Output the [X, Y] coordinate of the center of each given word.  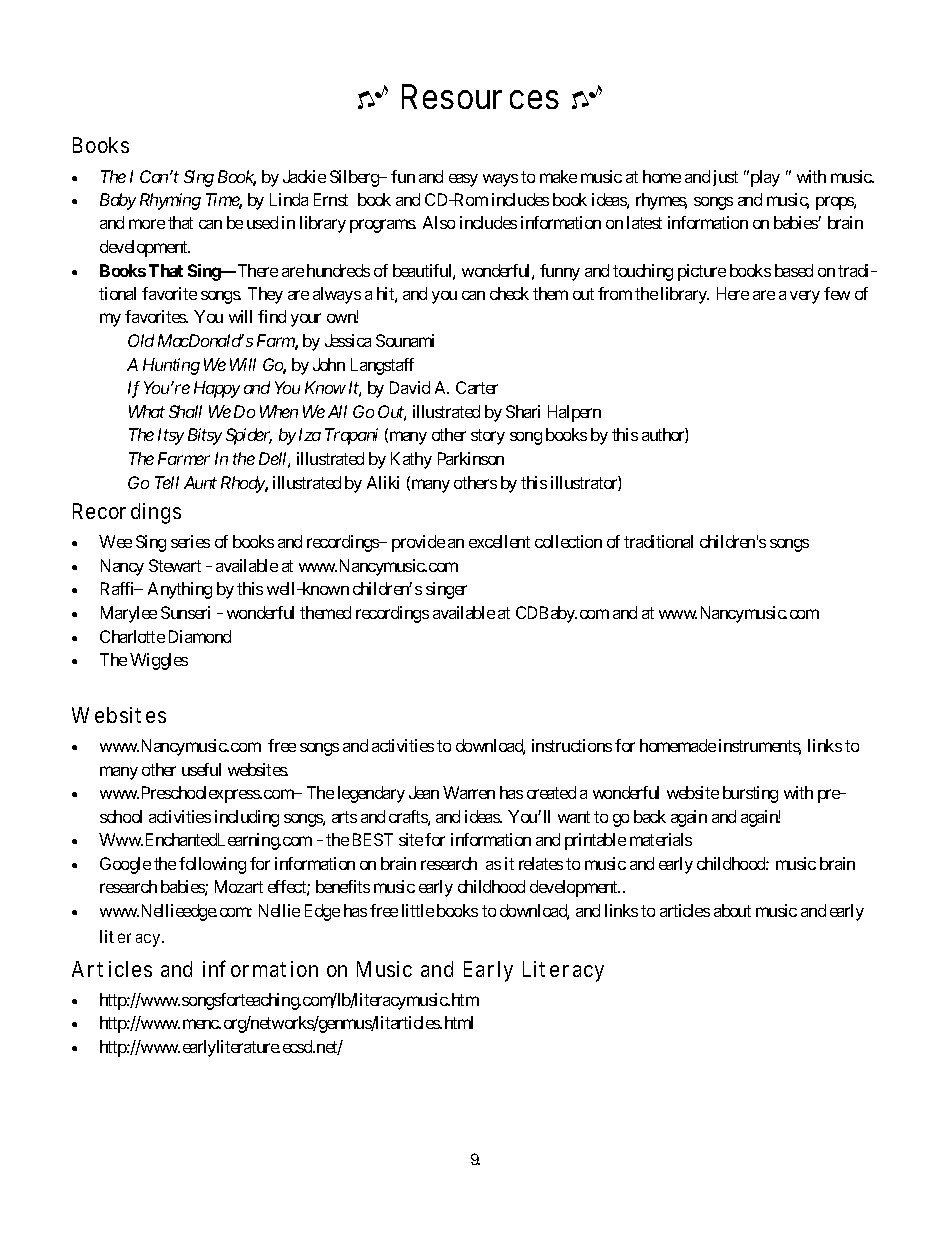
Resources [480, 96]
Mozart [239, 886]
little [418, 910]
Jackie [304, 176]
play [764, 178]
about [732, 910]
